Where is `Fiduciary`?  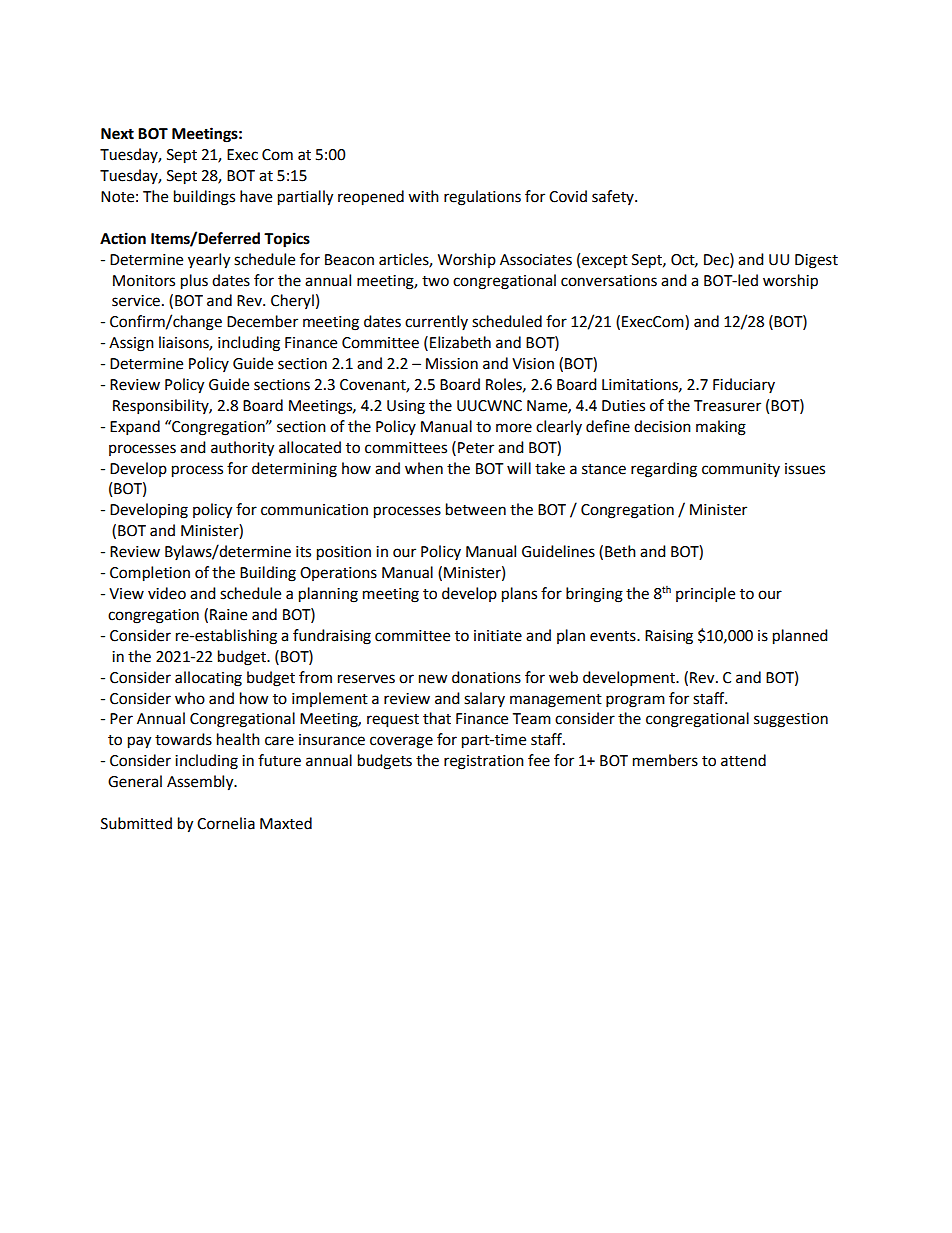
Fiduciary is located at coordinates (744, 385).
